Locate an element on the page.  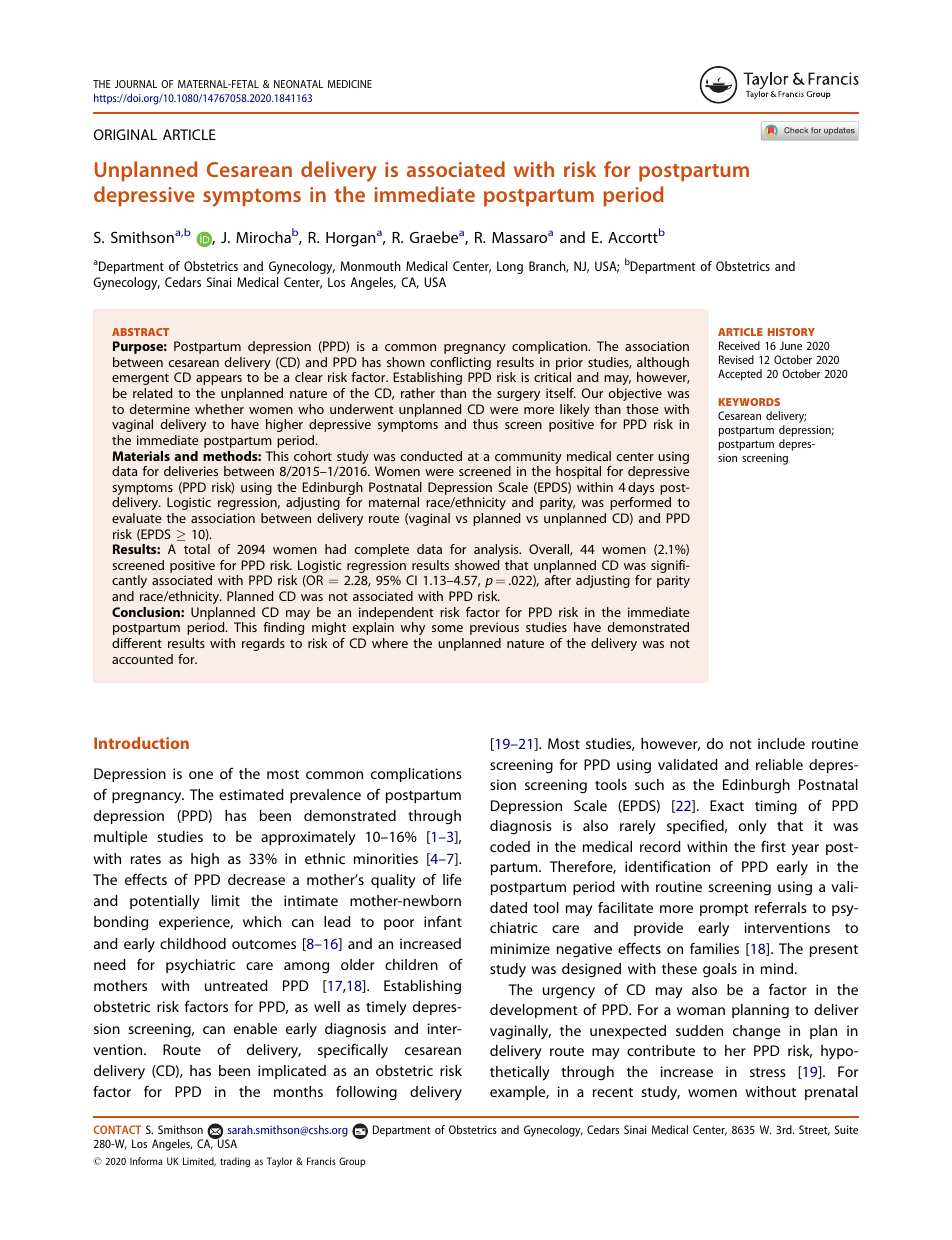
following is located at coordinates (366, 1093).
